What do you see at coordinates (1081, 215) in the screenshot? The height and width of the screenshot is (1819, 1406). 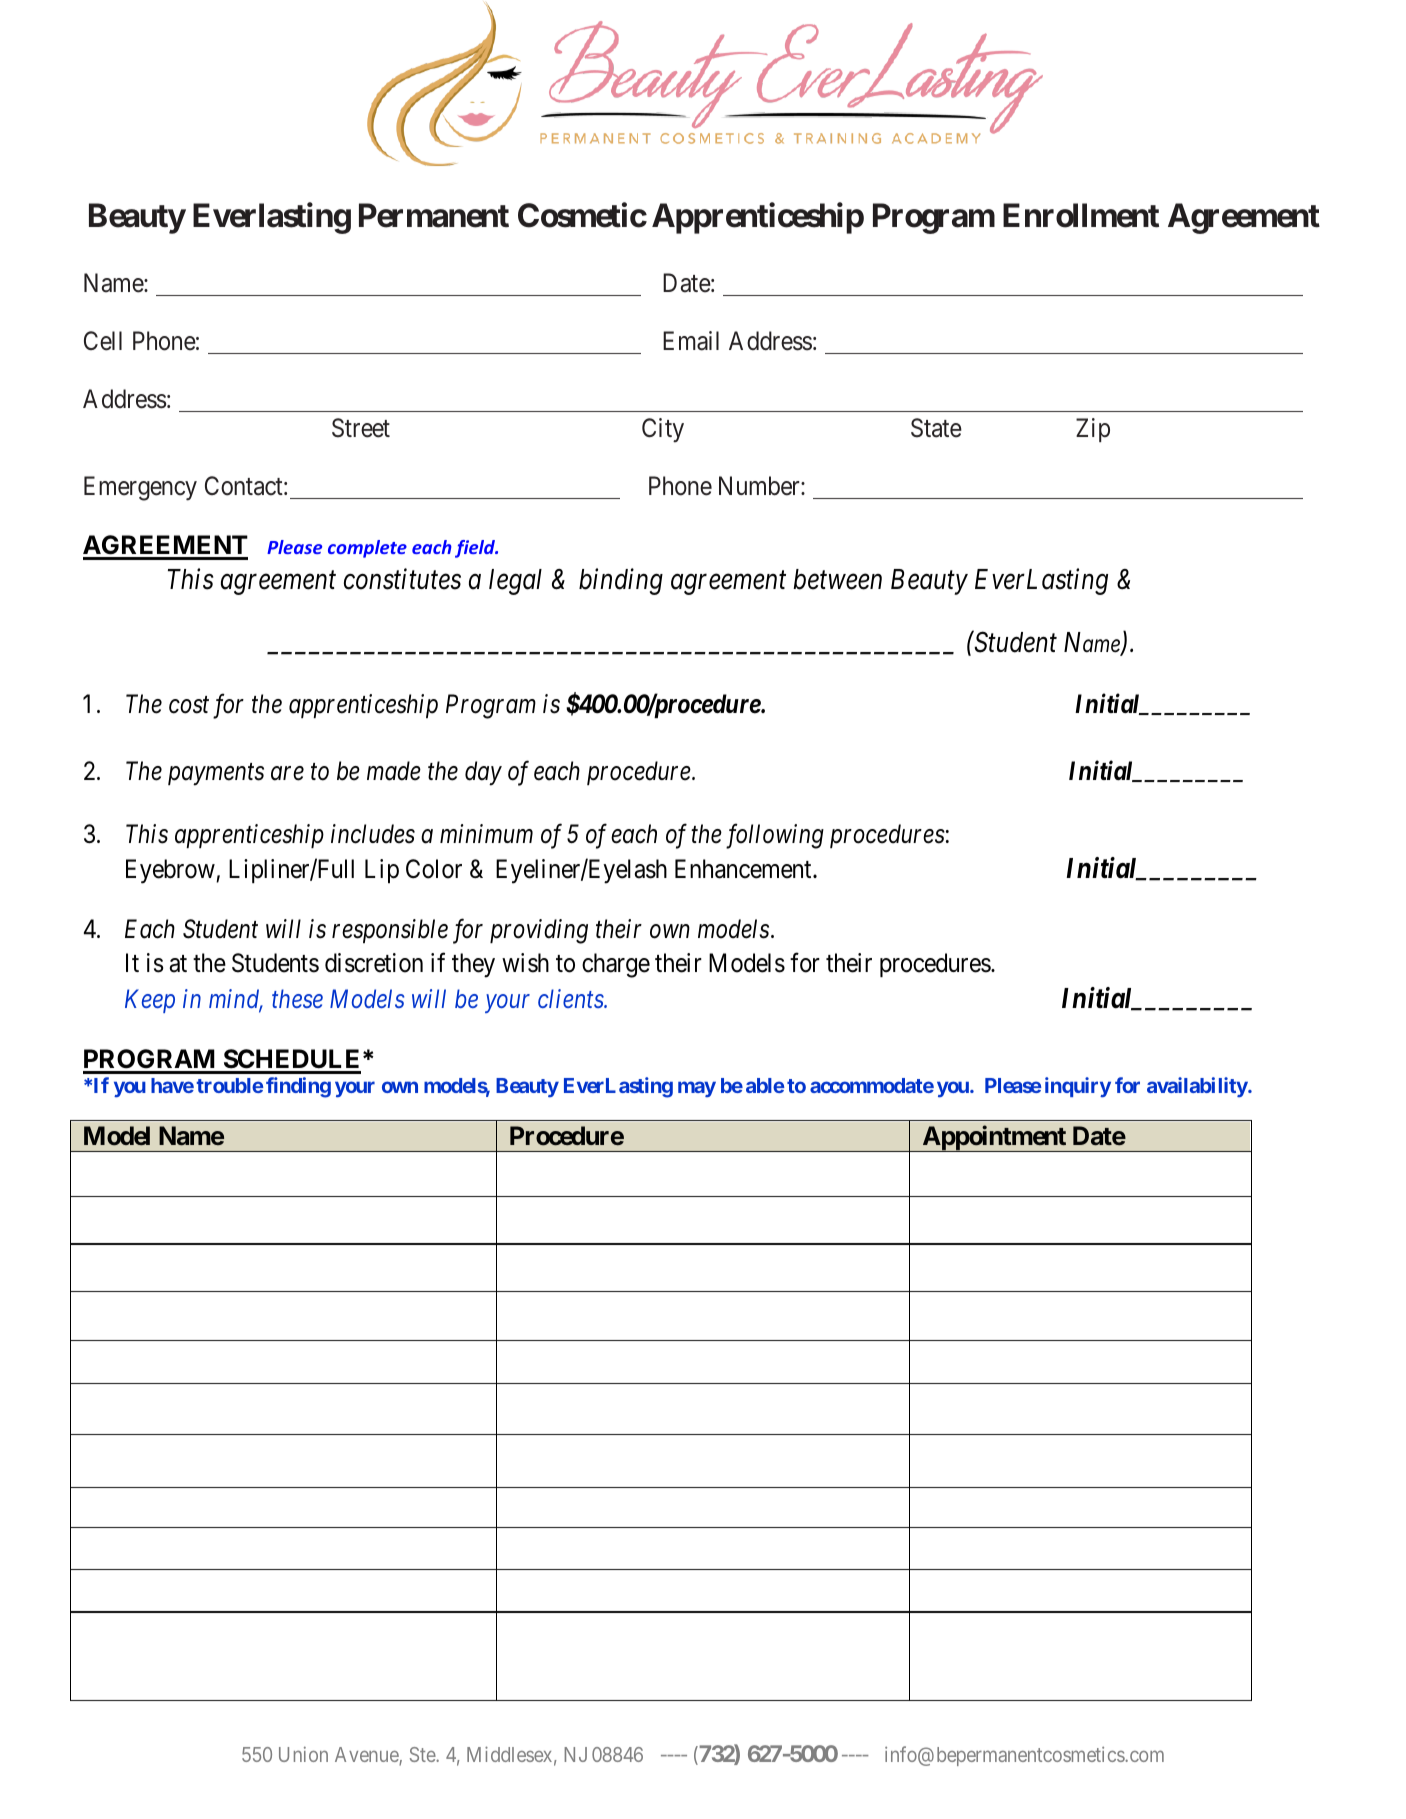 I see `Enrollment` at bounding box center [1081, 215].
